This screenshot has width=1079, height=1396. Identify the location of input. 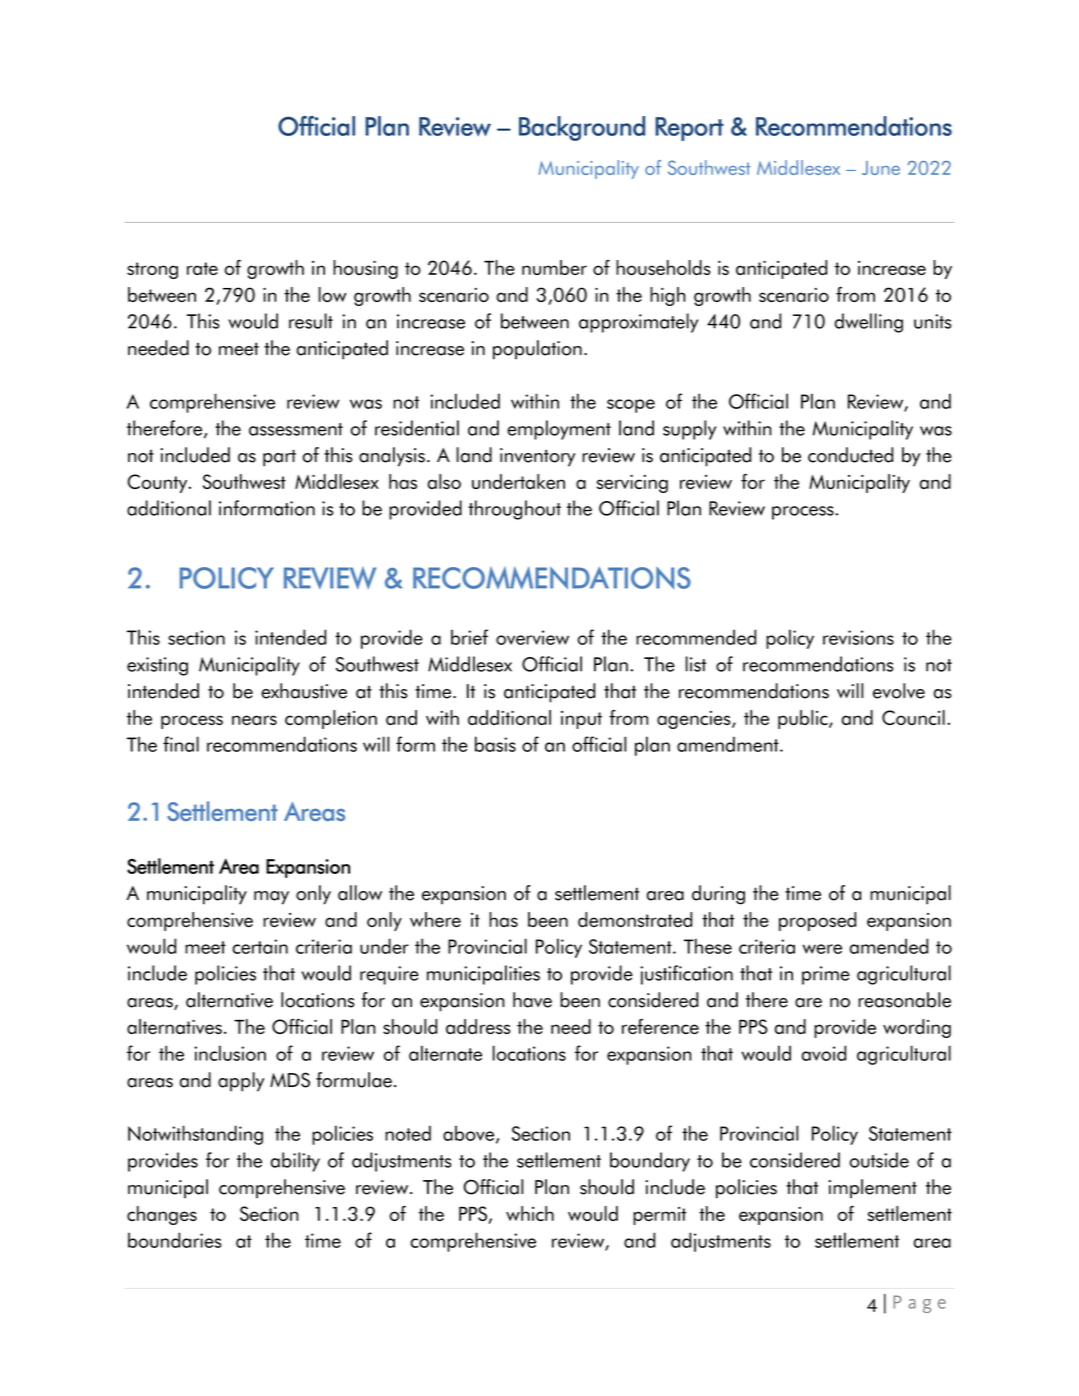
(581, 720).
